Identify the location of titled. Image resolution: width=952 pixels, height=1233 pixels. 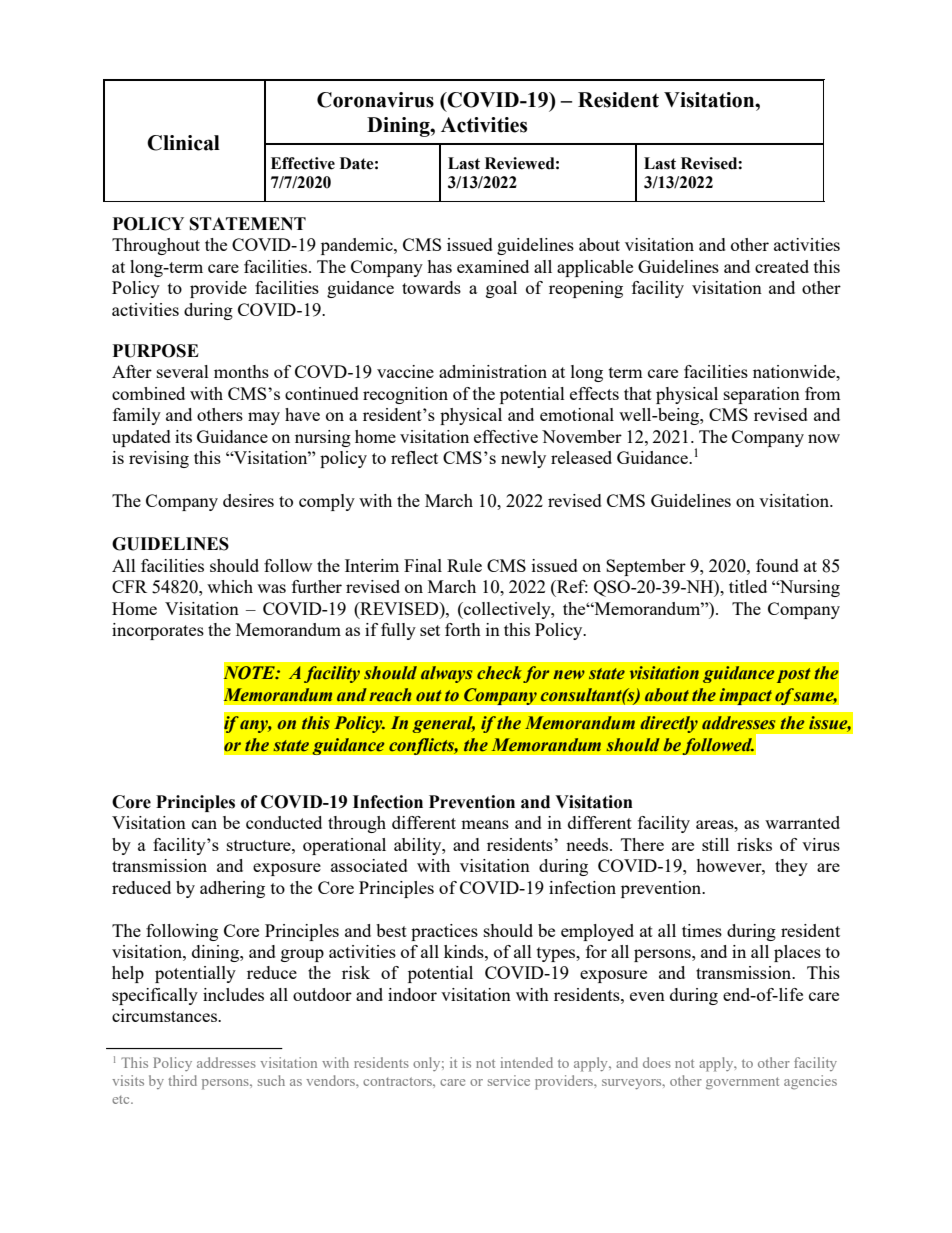
(748, 586).
